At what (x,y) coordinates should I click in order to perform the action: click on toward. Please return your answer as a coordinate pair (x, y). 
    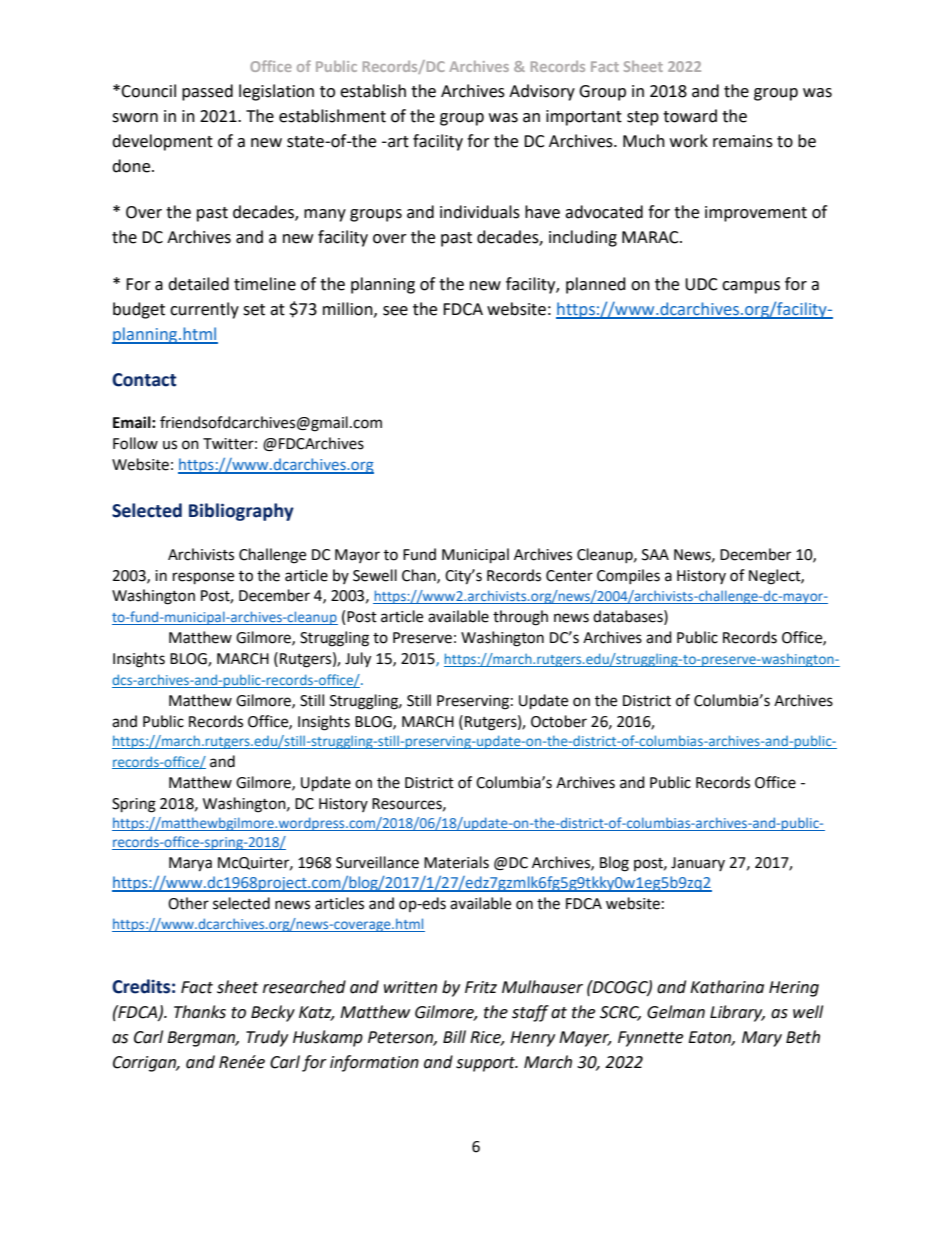
    Looking at the image, I should click on (690, 116).
